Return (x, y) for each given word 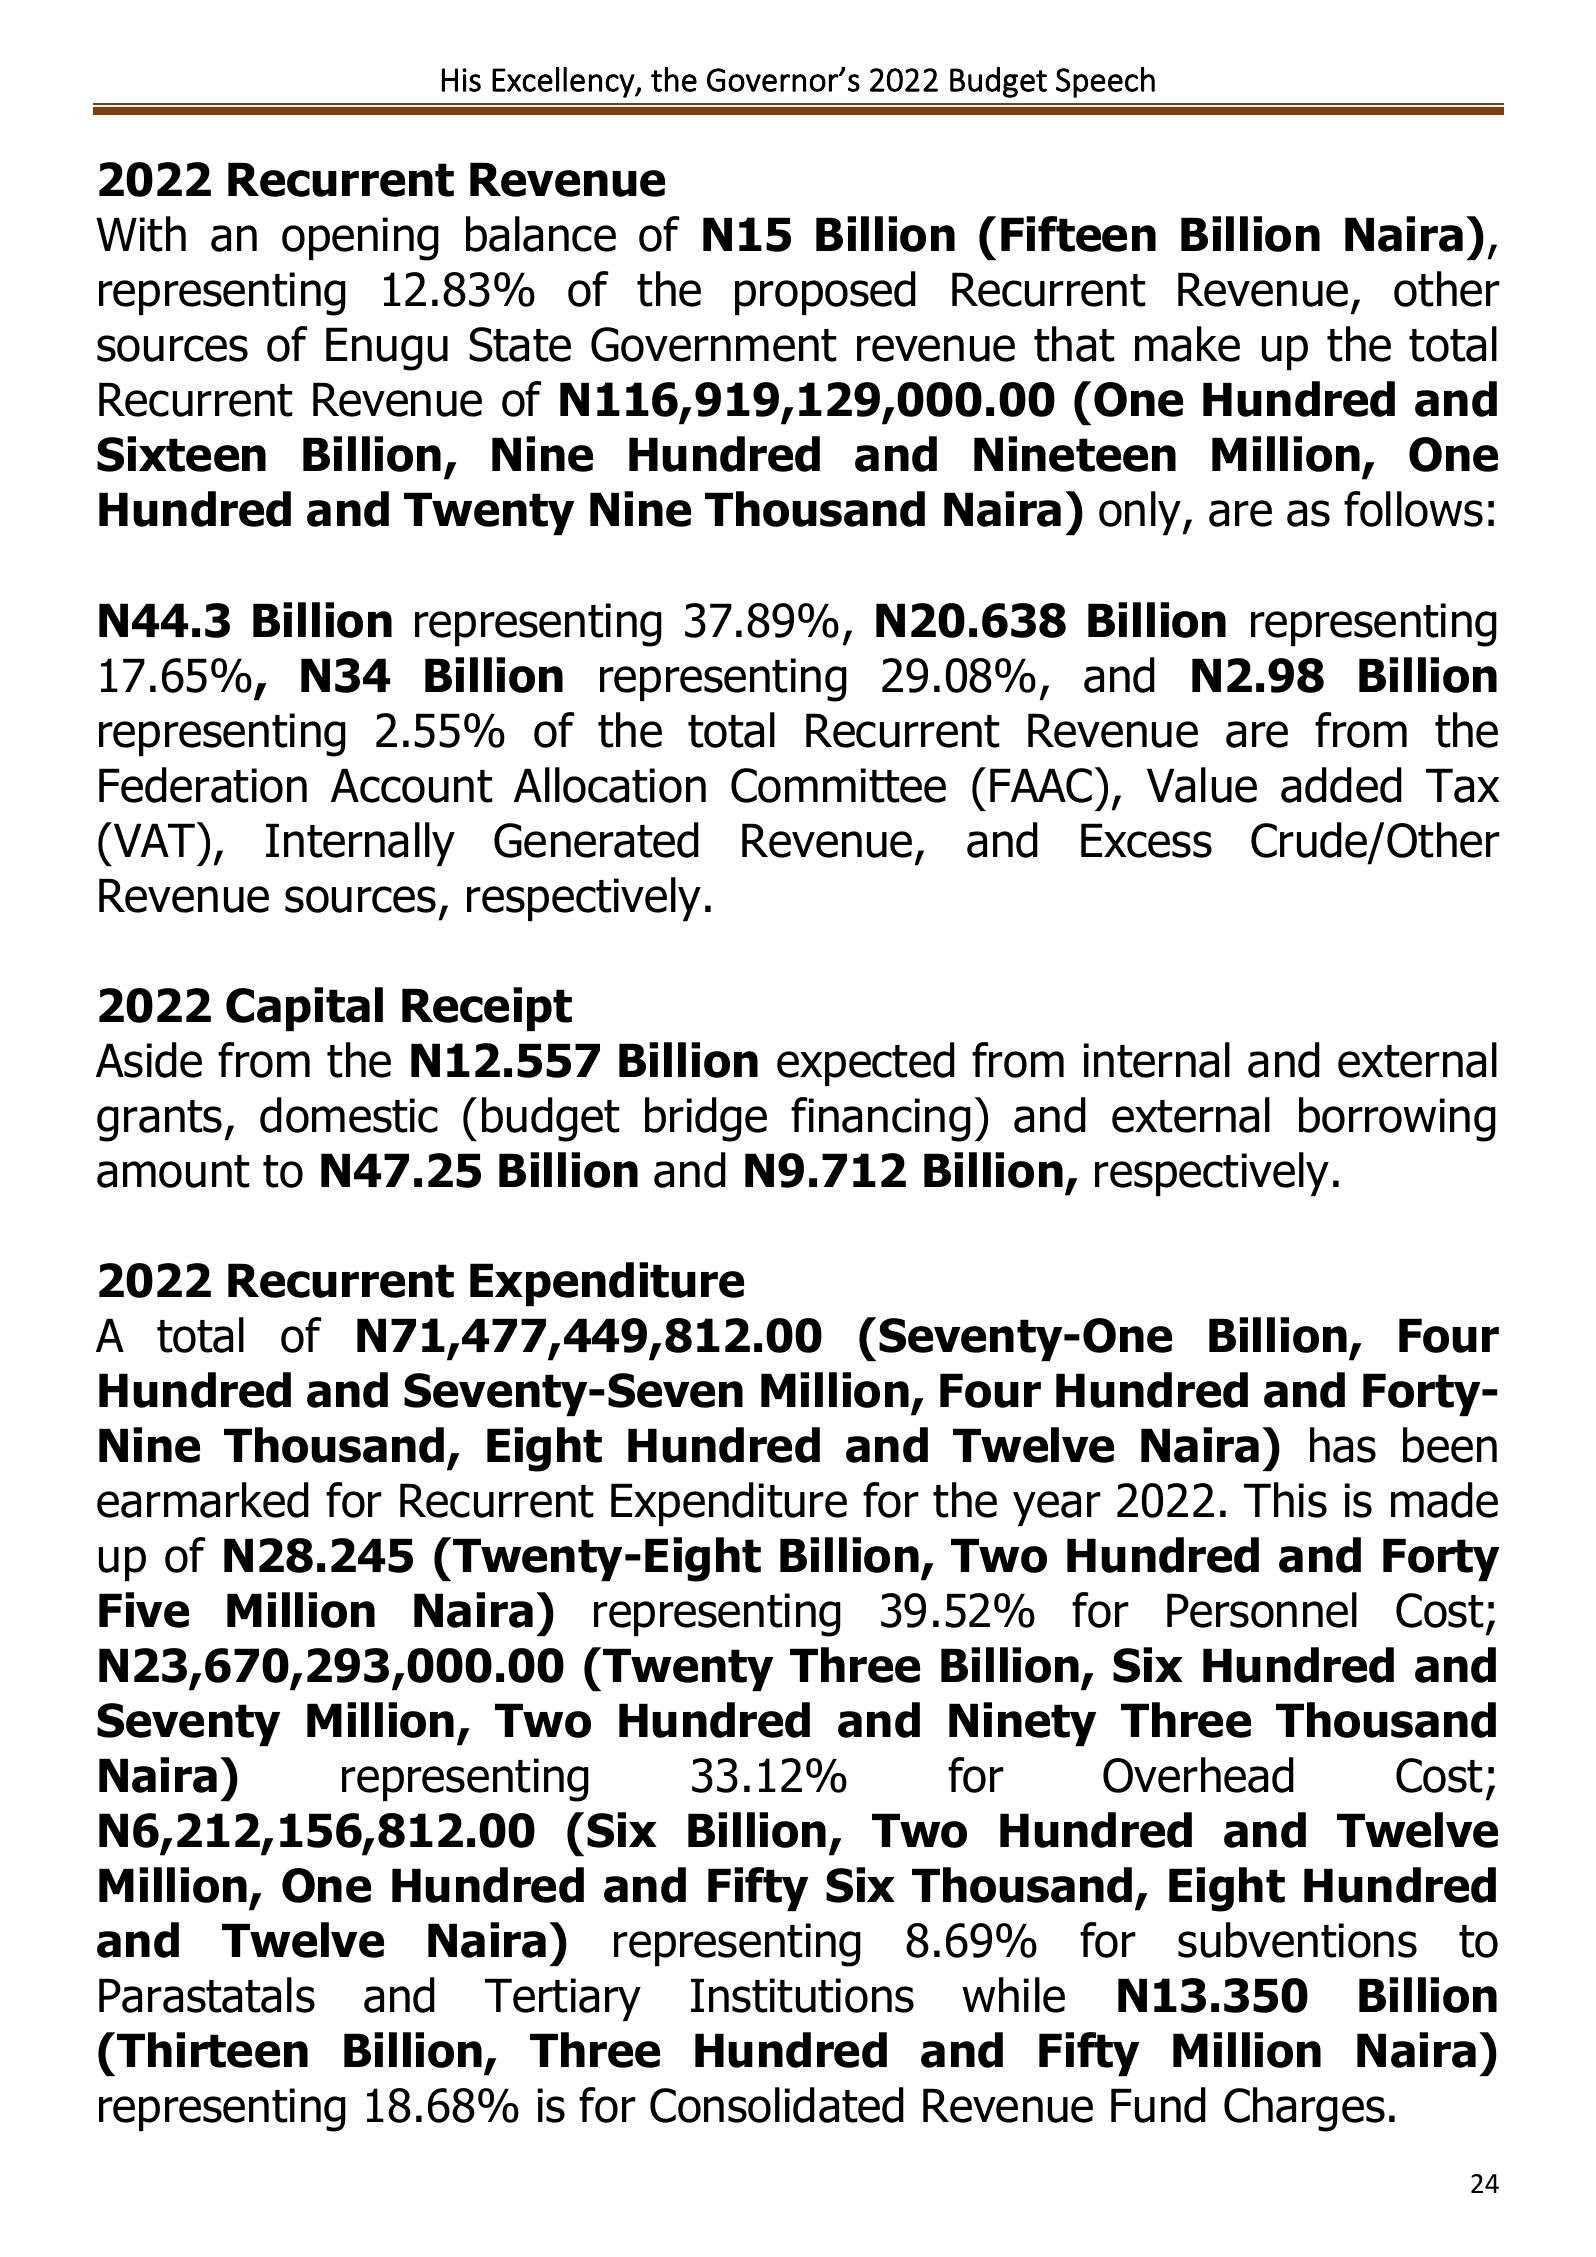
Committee (838, 785)
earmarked (203, 1500)
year (1057, 1508)
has (1343, 1445)
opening (360, 239)
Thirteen (212, 2050)
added (1341, 785)
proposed (825, 293)
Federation (203, 785)
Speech (1105, 82)
